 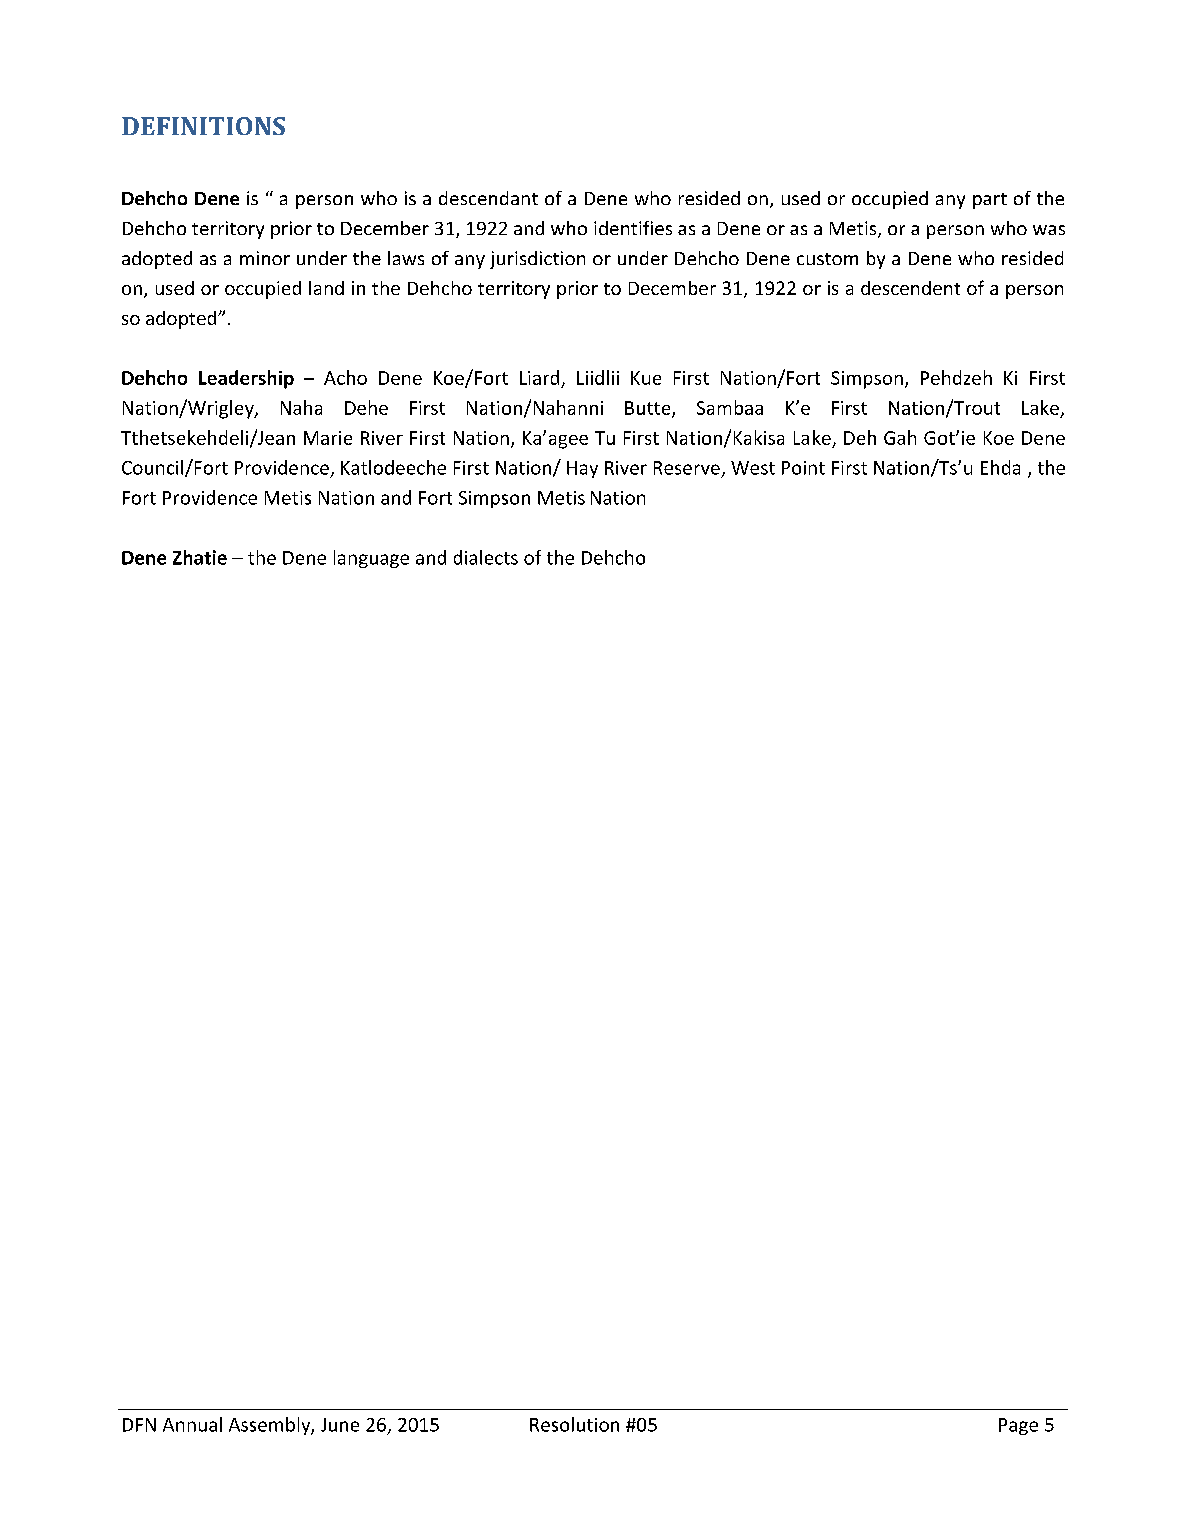 What do you see at coordinates (990, 201) in the screenshot?
I see `part` at bounding box center [990, 201].
